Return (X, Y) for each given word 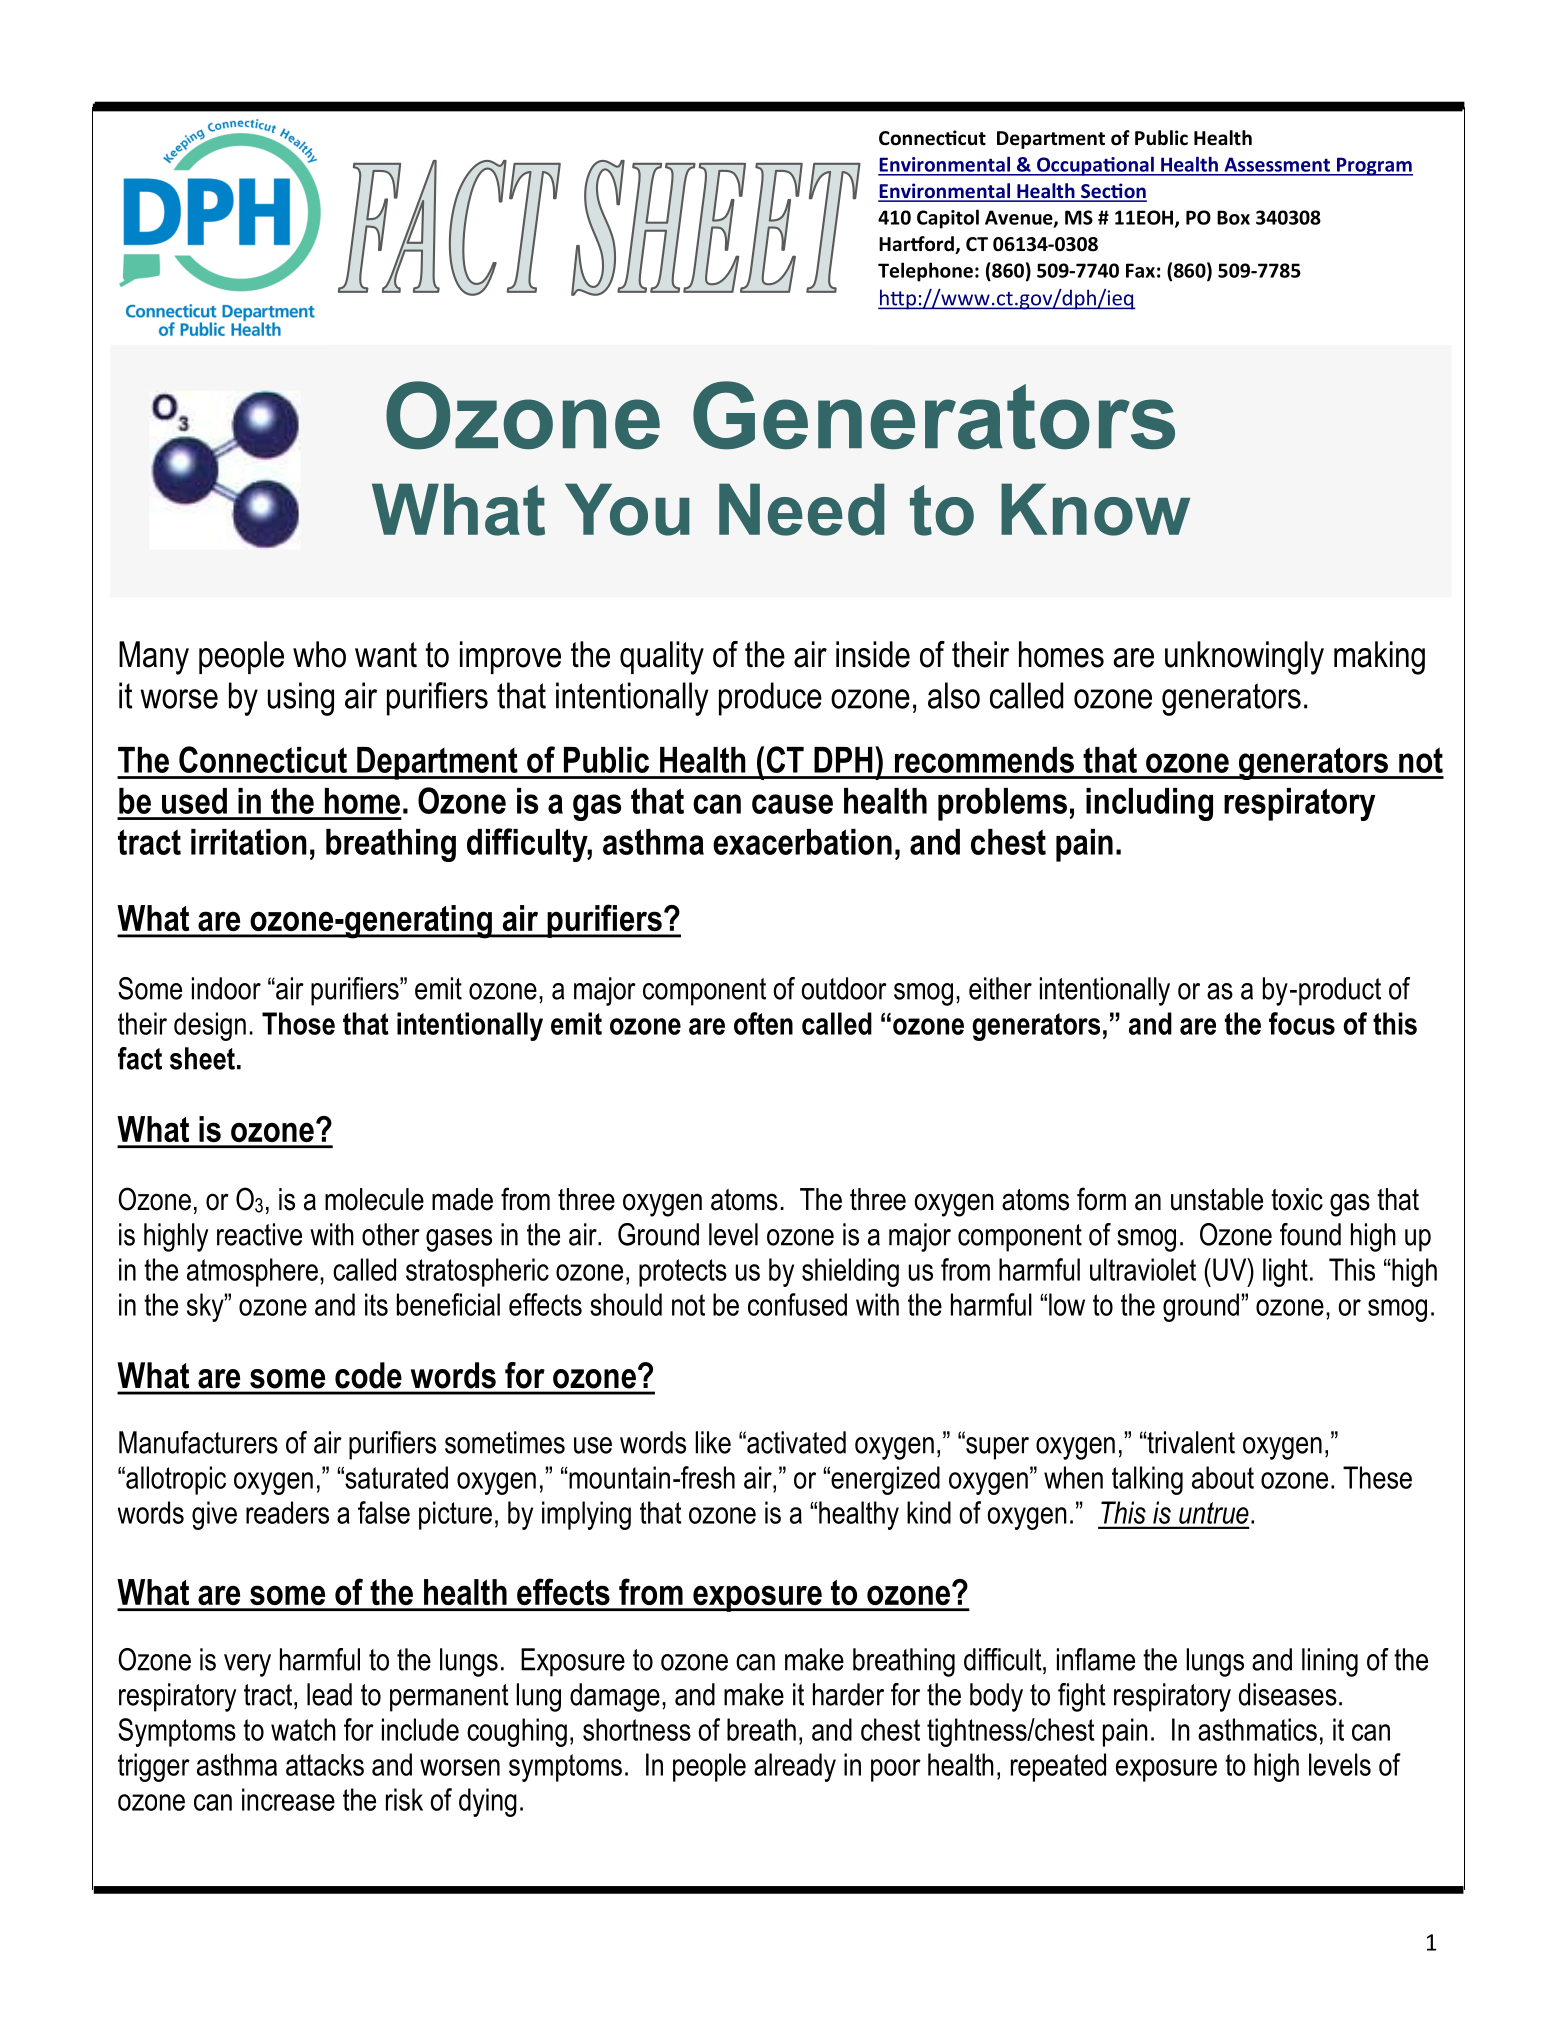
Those (298, 1023)
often (763, 1023)
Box (1233, 217)
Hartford (917, 245)
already (795, 1767)
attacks (325, 1765)
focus (1302, 1023)
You (627, 509)
